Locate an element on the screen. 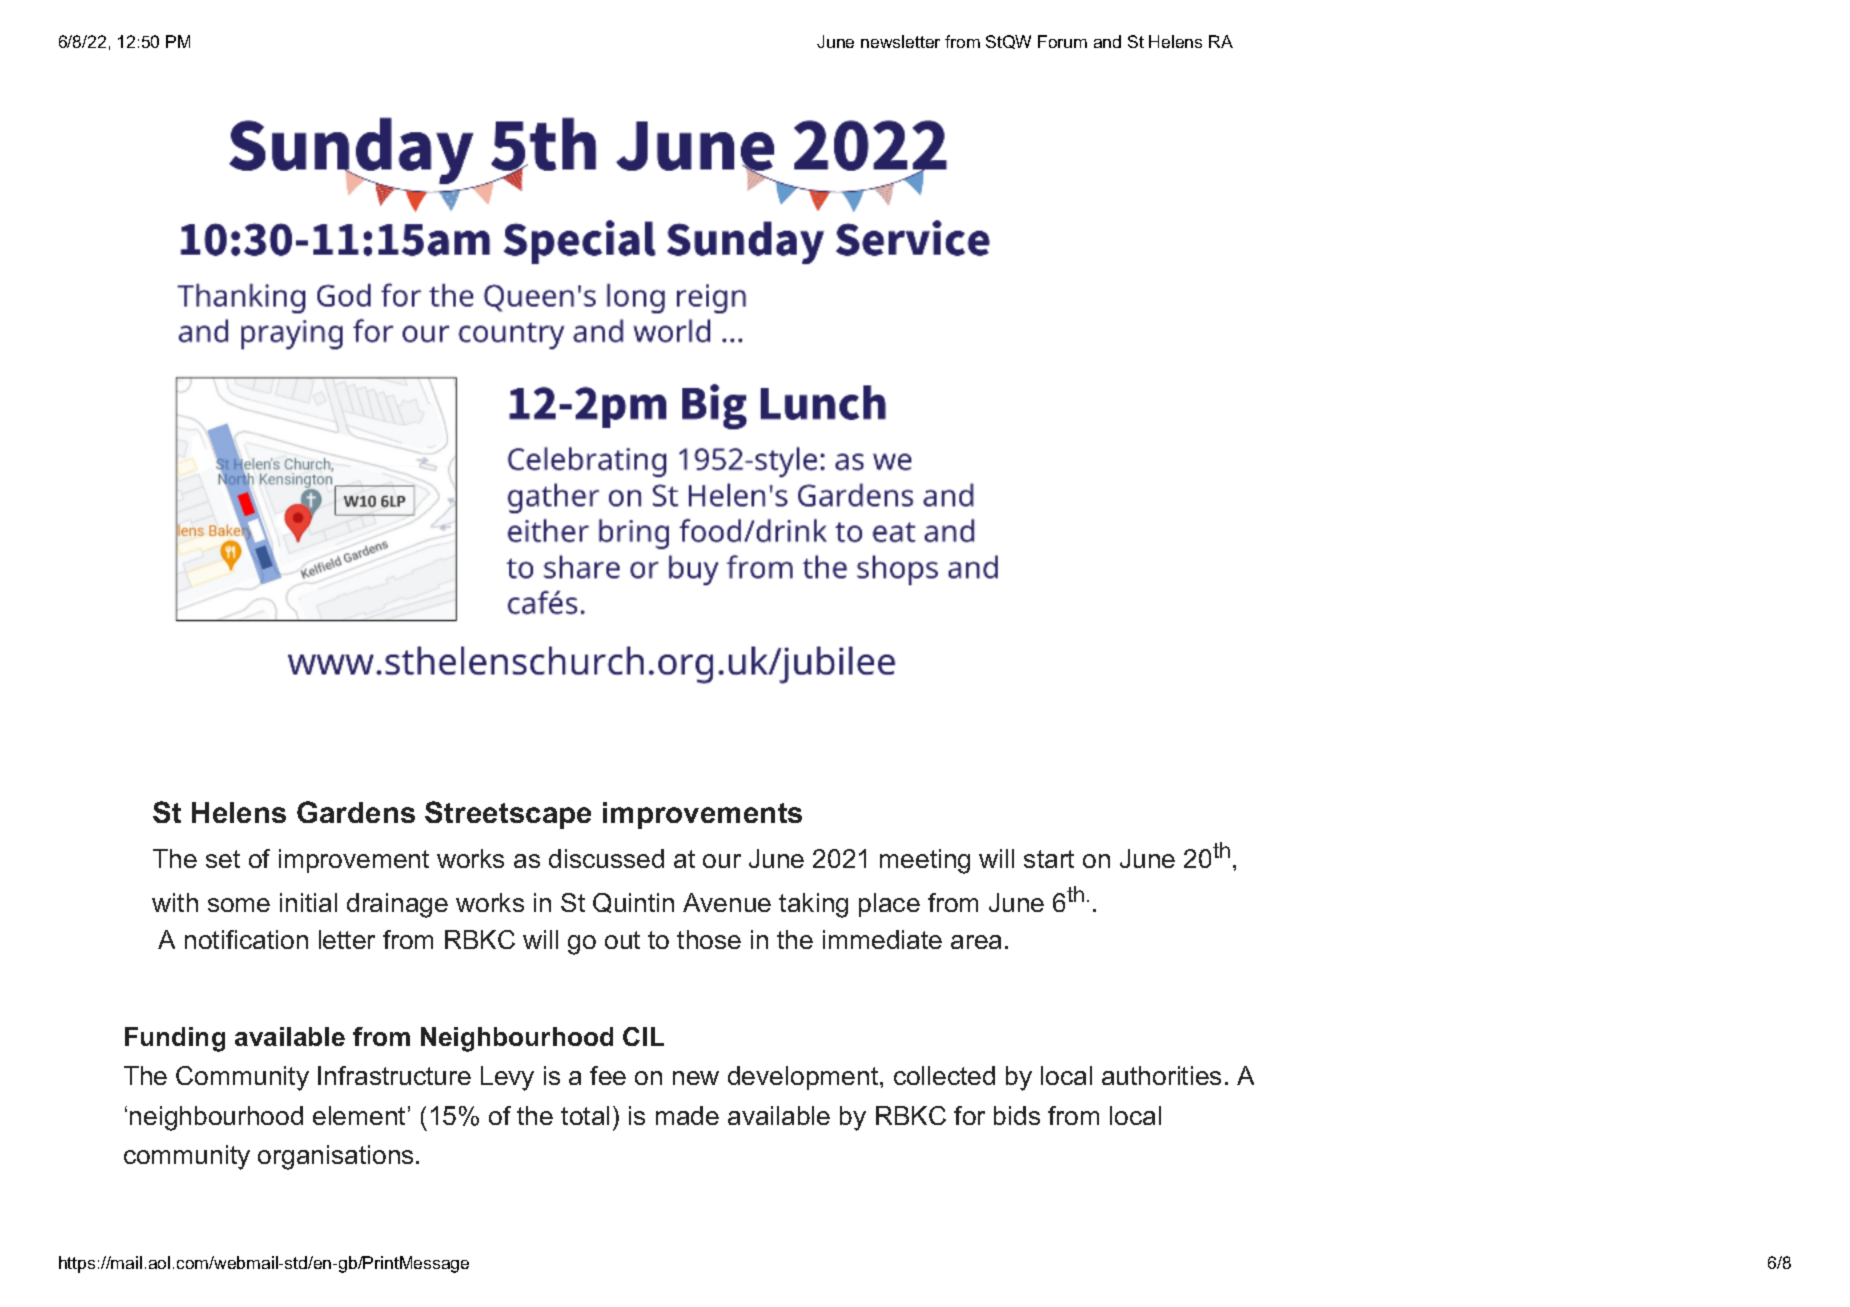 This screenshot has height=1307, width=1850. some is located at coordinates (239, 905).
